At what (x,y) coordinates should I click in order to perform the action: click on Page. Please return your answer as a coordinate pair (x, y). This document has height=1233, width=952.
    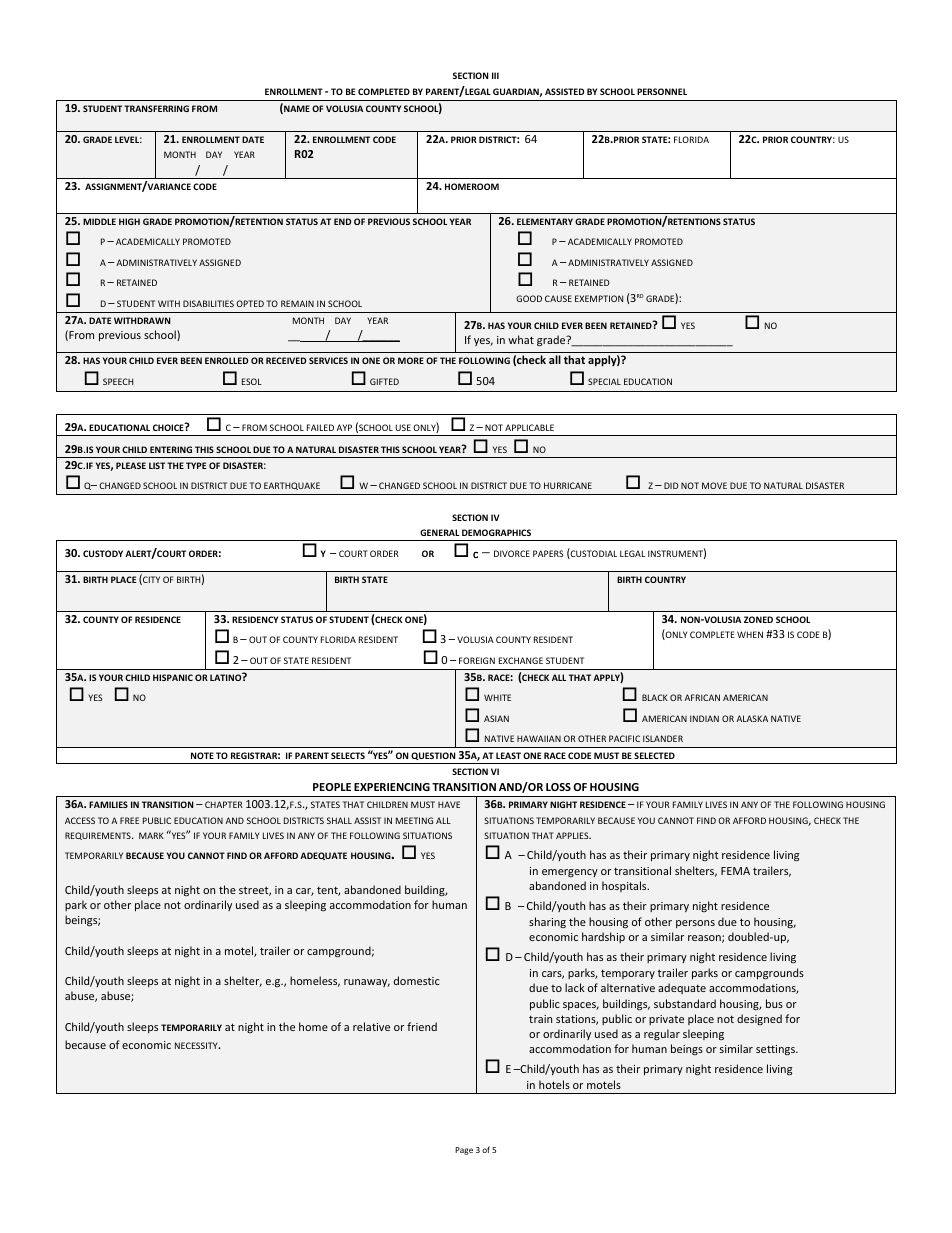
    Looking at the image, I should click on (464, 1151).
